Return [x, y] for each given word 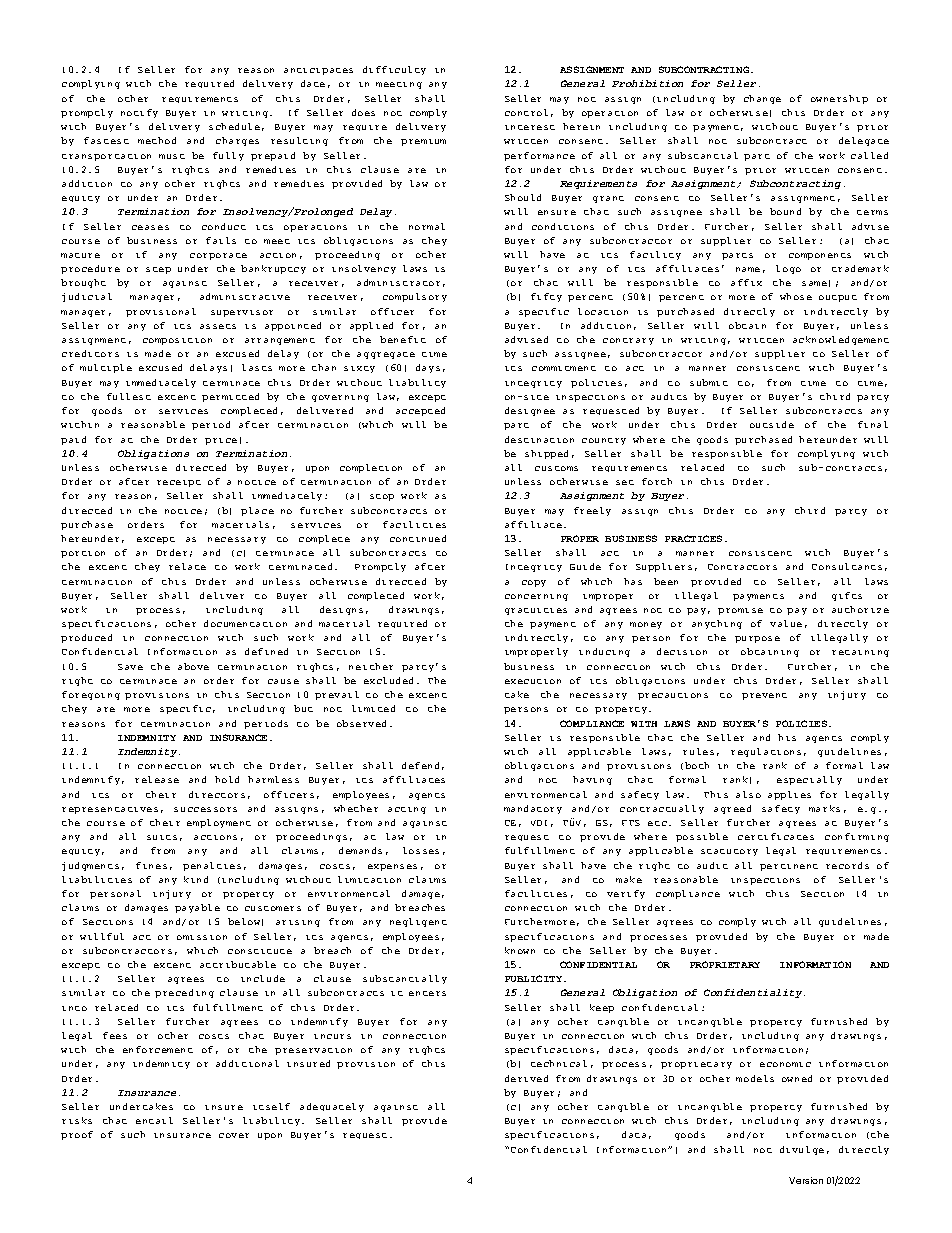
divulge [802, 1150]
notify [139, 113]
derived [526, 1078]
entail [154, 1120]
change [762, 99]
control [526, 112]
